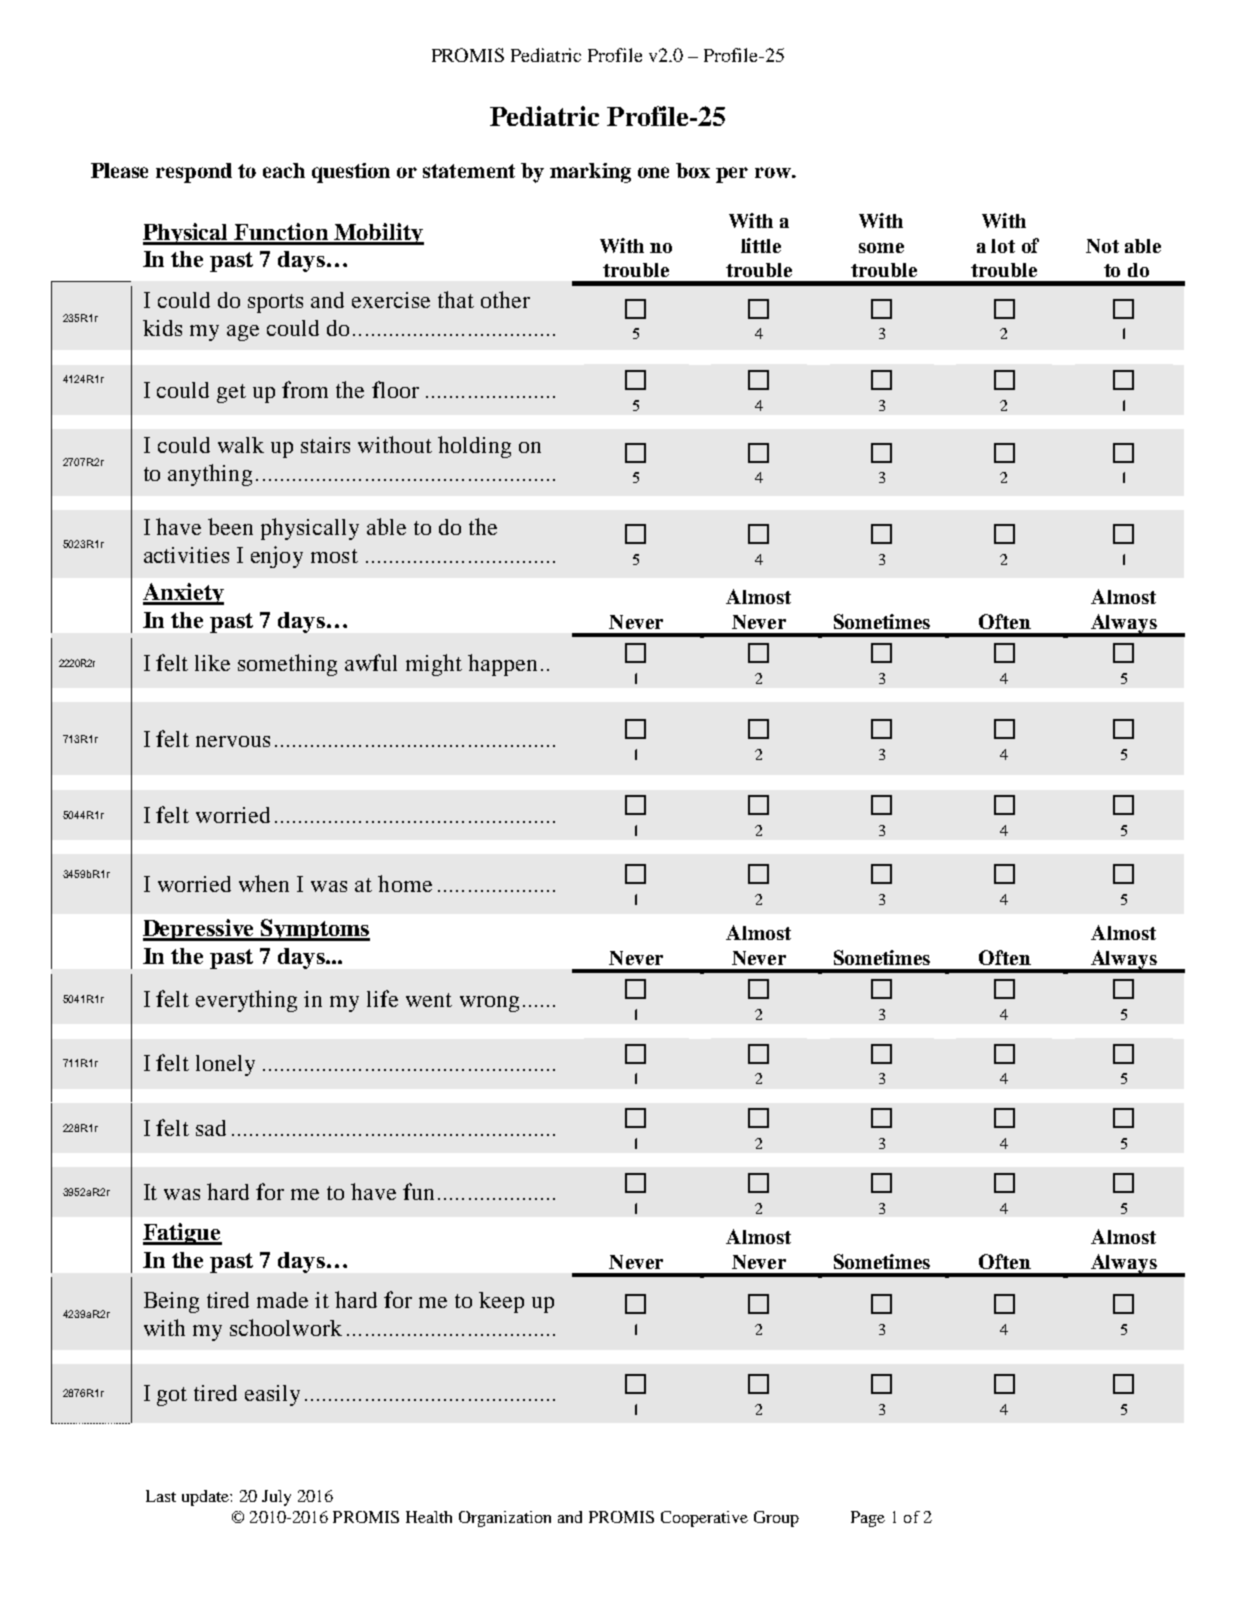 The width and height of the screenshot is (1236, 1600). What do you see at coordinates (276, 1498) in the screenshot?
I see `July` at bounding box center [276, 1498].
